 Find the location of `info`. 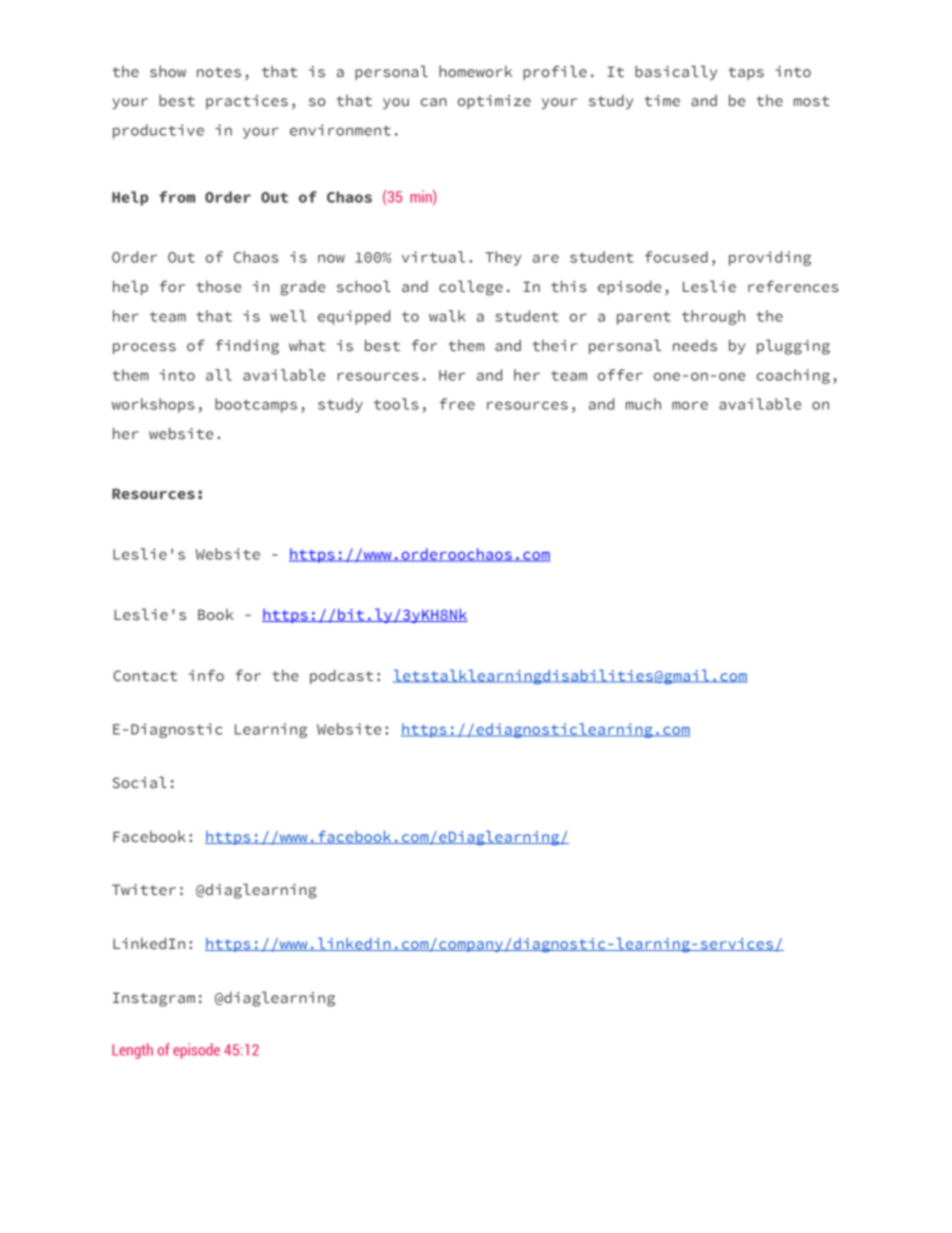

info is located at coordinates (206, 675).
